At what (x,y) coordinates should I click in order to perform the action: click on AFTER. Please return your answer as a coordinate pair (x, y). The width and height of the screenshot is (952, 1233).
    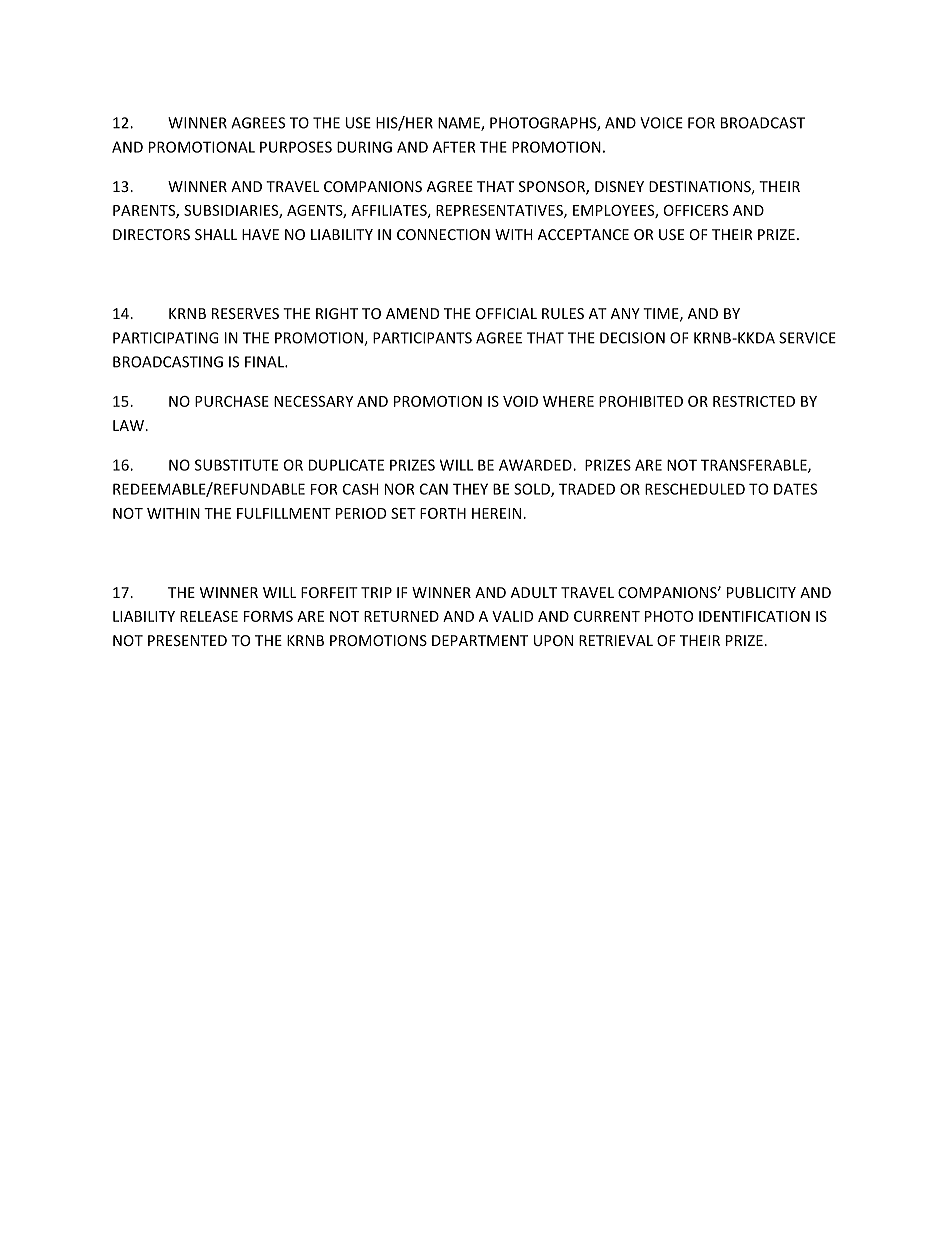
    Looking at the image, I should click on (454, 147).
